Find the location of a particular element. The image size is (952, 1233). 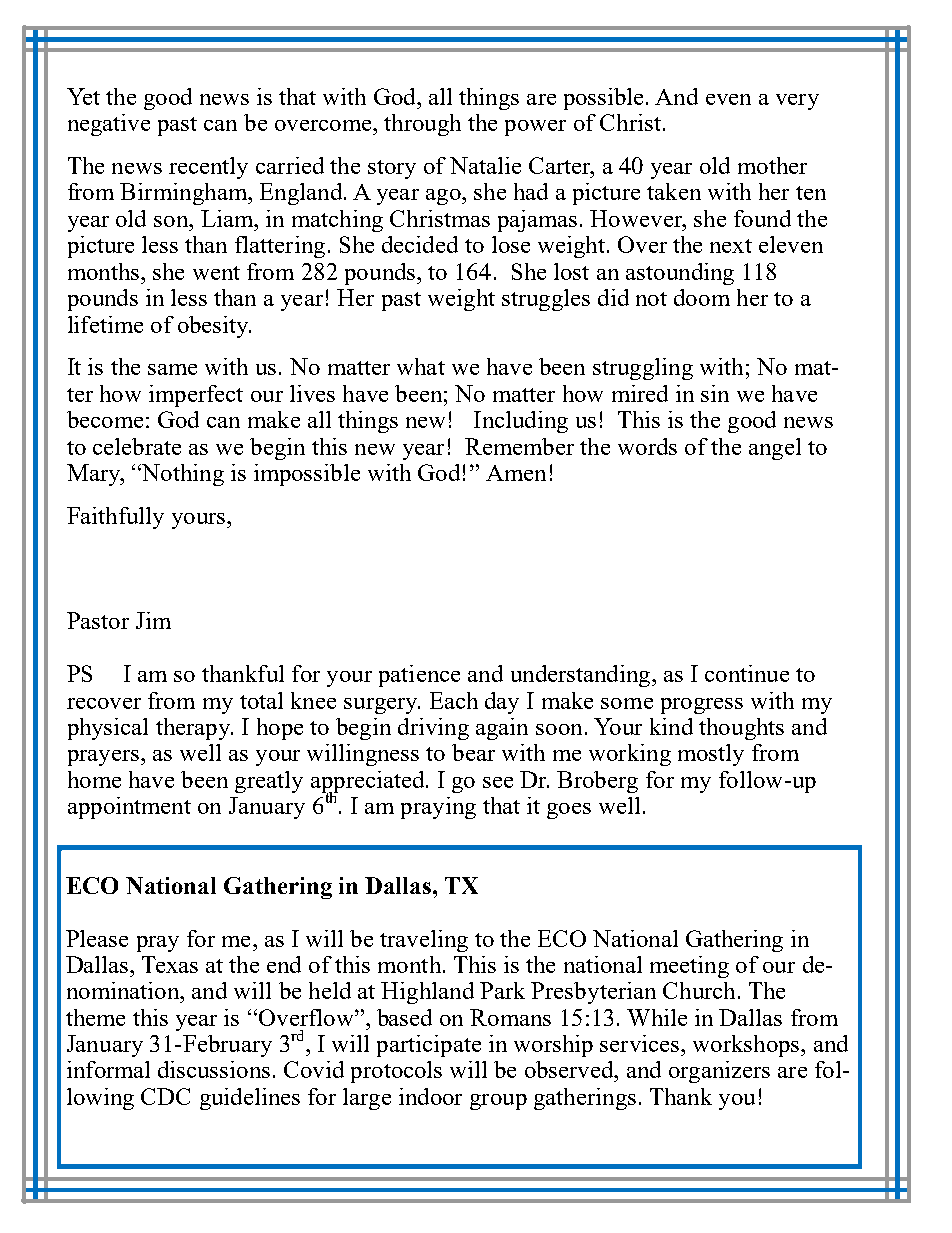

negative is located at coordinates (109, 125).
